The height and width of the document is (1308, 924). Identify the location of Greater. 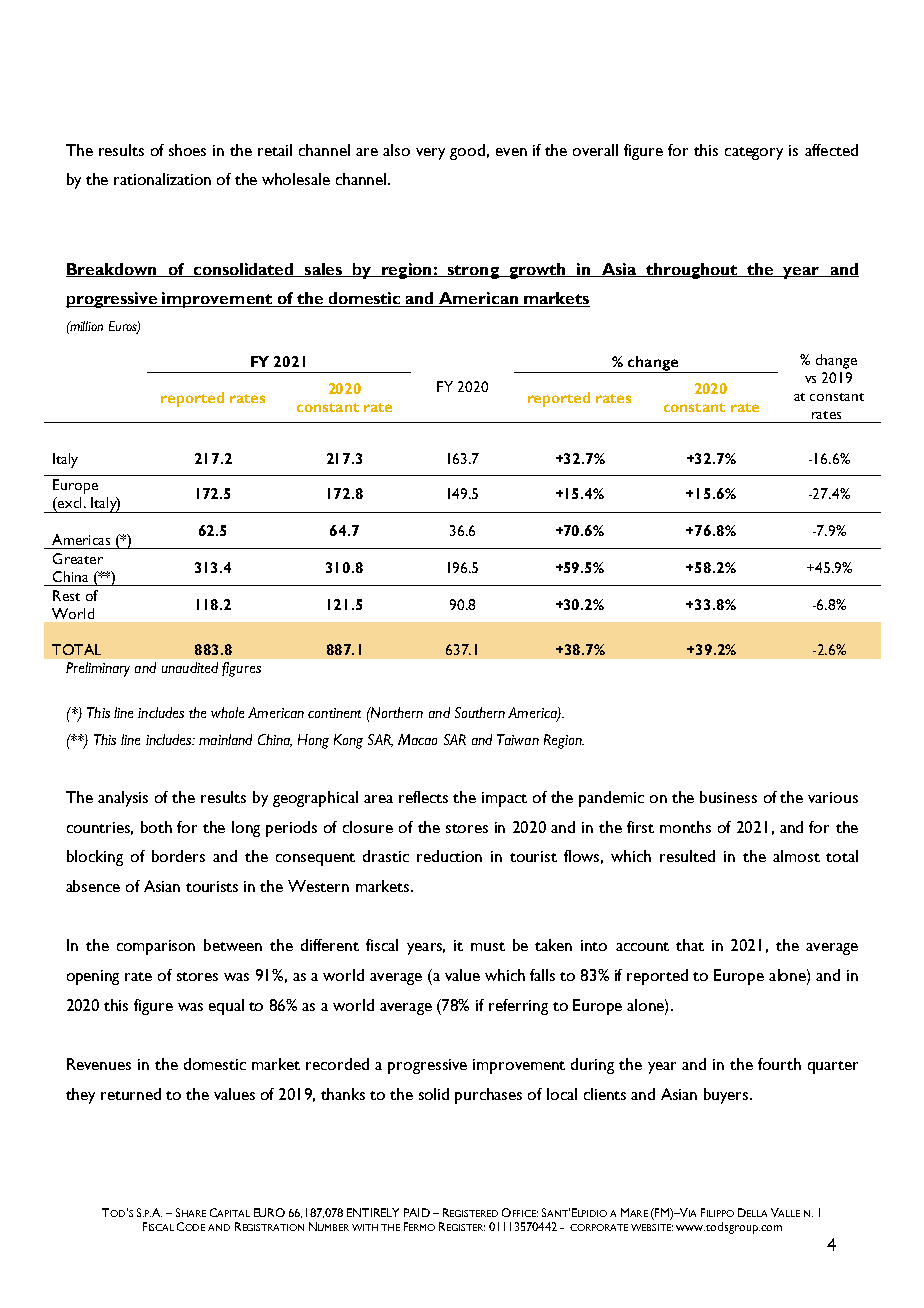
(78, 558).
